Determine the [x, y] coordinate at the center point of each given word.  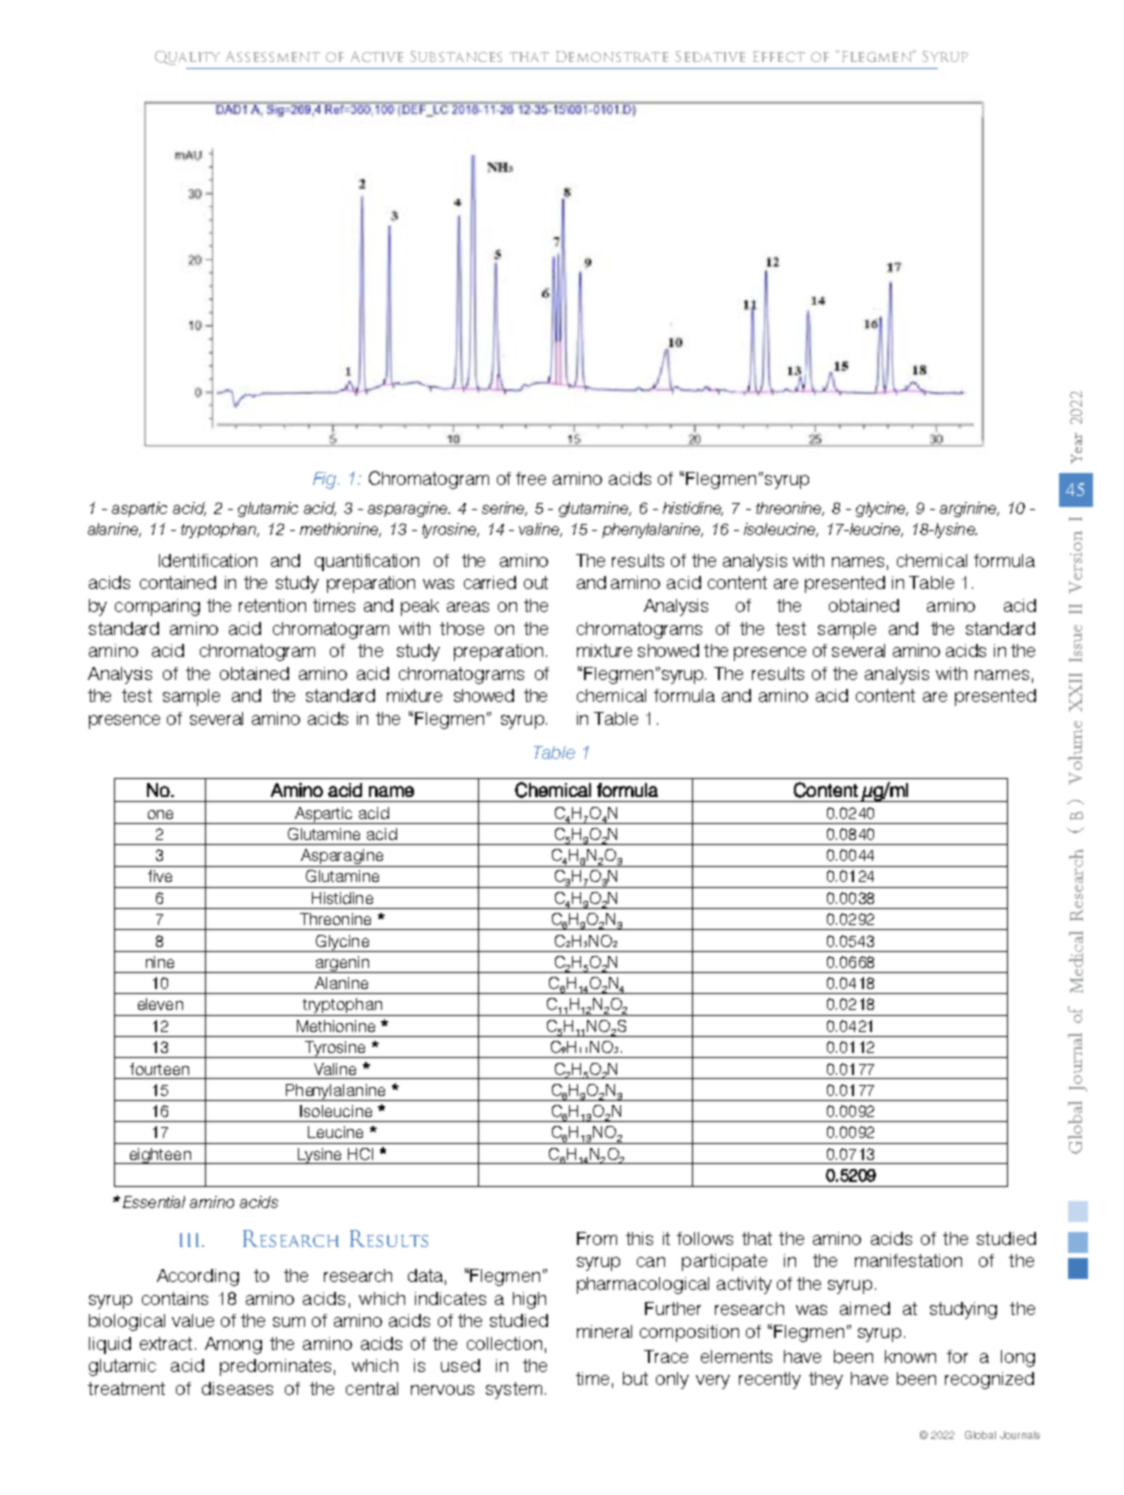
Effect [779, 56]
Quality [187, 58]
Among [233, 1345]
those [462, 628]
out [536, 582]
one [160, 814]
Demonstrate [612, 56]
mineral [604, 1331]
